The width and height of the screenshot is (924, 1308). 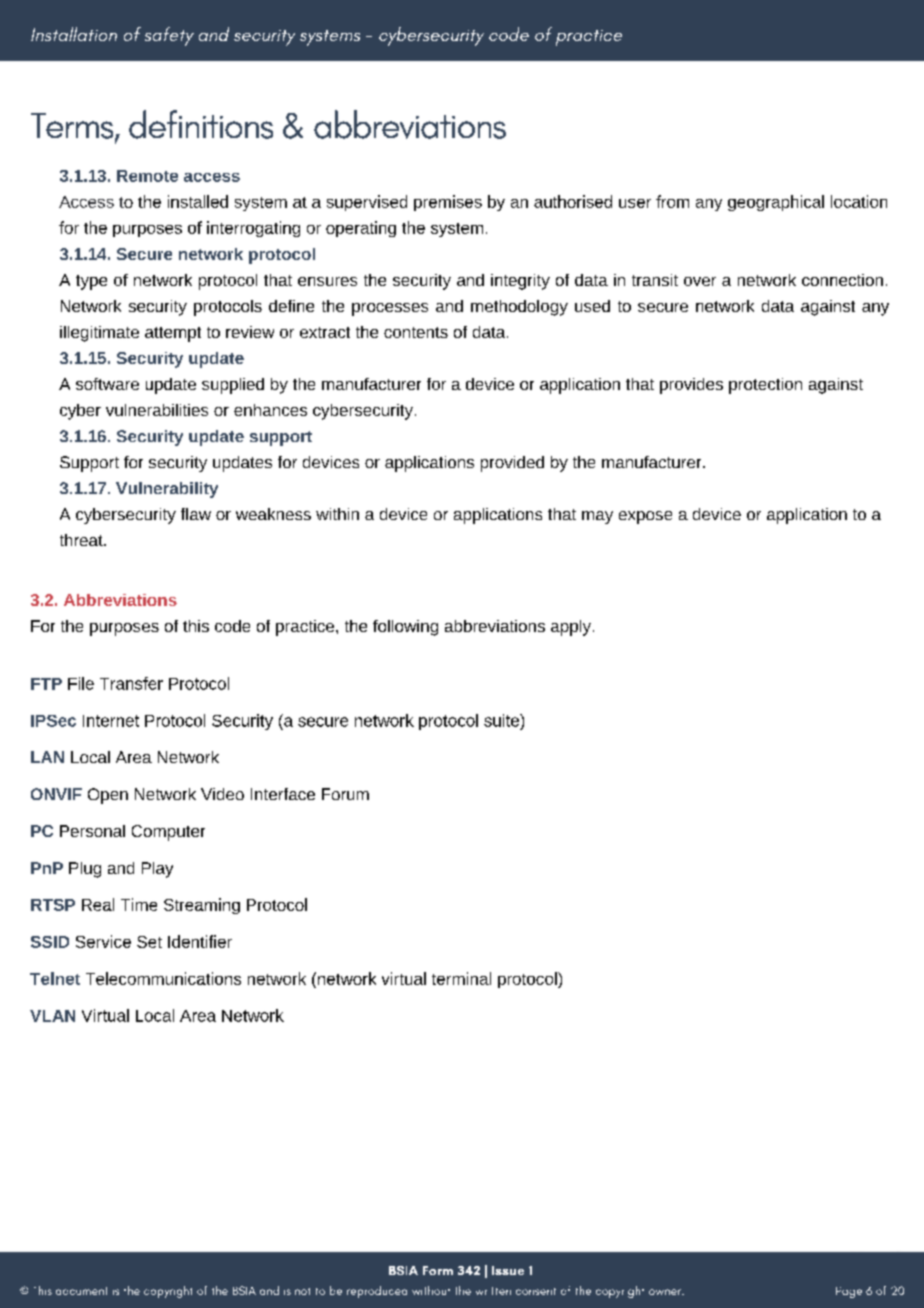 What do you see at coordinates (157, 870) in the screenshot?
I see `Play` at bounding box center [157, 870].
